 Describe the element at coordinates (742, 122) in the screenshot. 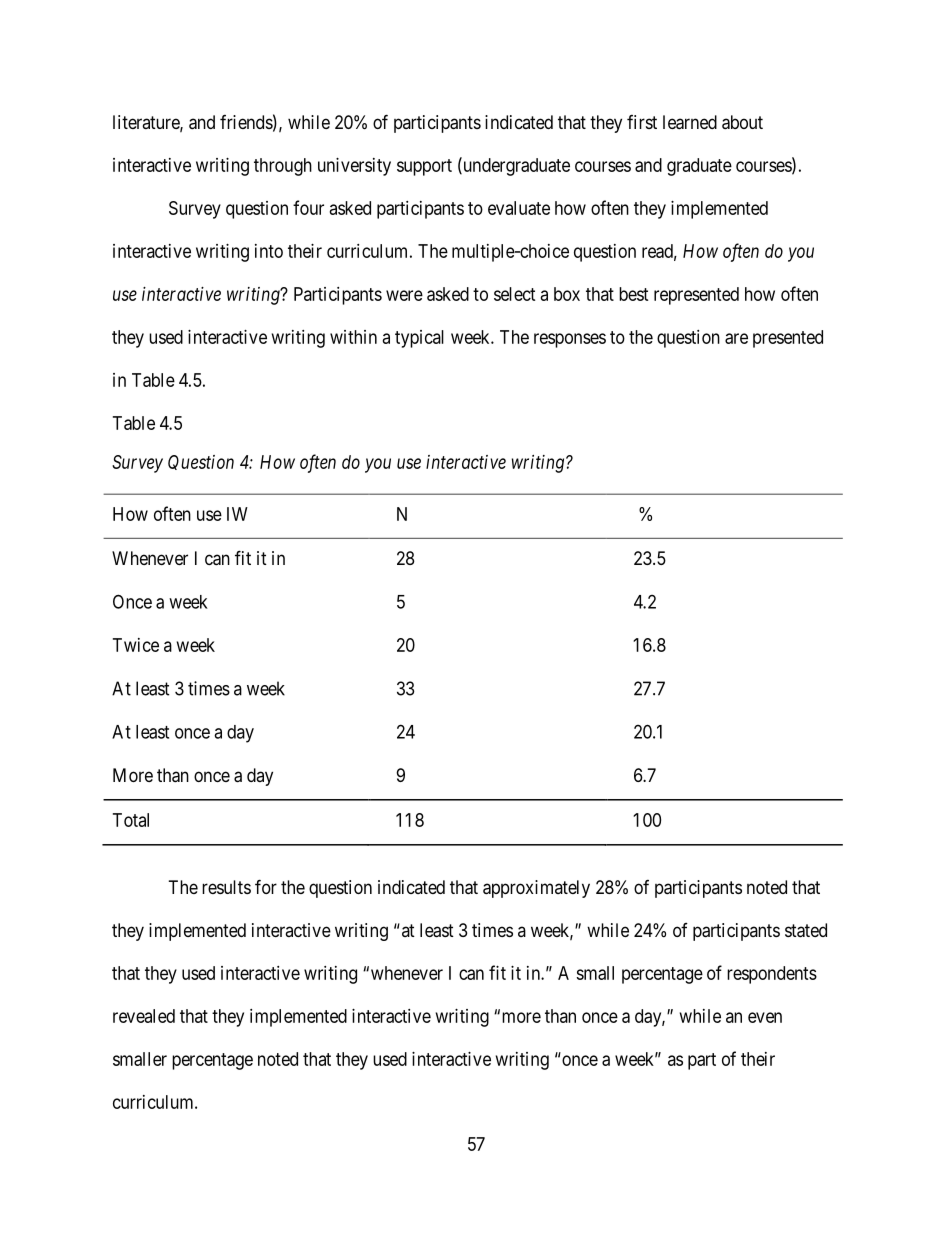

I see `about` at that location.
